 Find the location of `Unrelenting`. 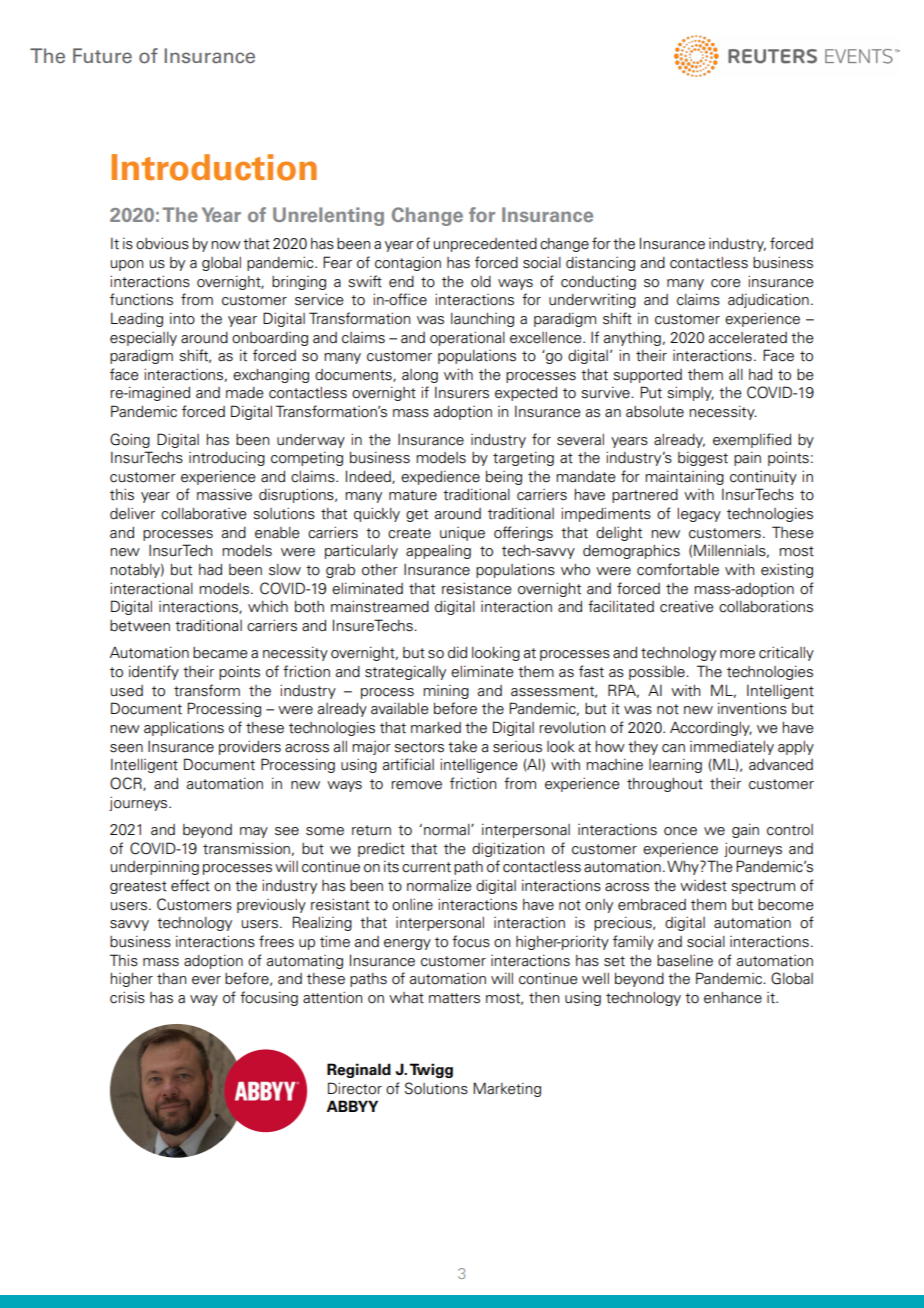

Unrelenting is located at coordinates (328, 216).
